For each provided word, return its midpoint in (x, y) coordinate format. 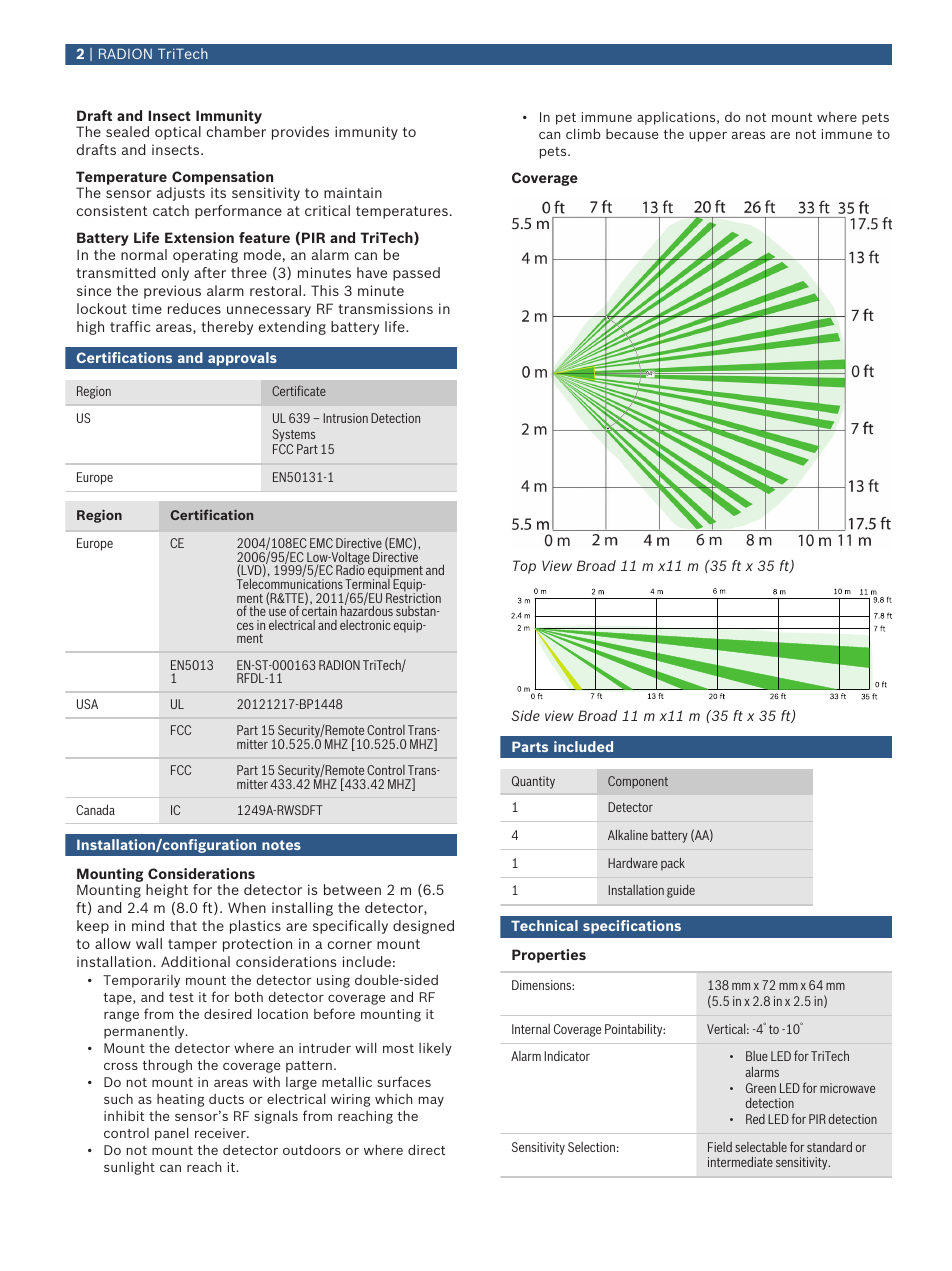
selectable (761, 1147)
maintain (353, 192)
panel (171, 1134)
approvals (242, 359)
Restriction (413, 597)
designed (423, 927)
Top (524, 567)
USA (87, 704)
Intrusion (346, 418)
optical (178, 133)
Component (638, 782)
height (167, 891)
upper (708, 137)
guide (681, 891)
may (431, 1102)
